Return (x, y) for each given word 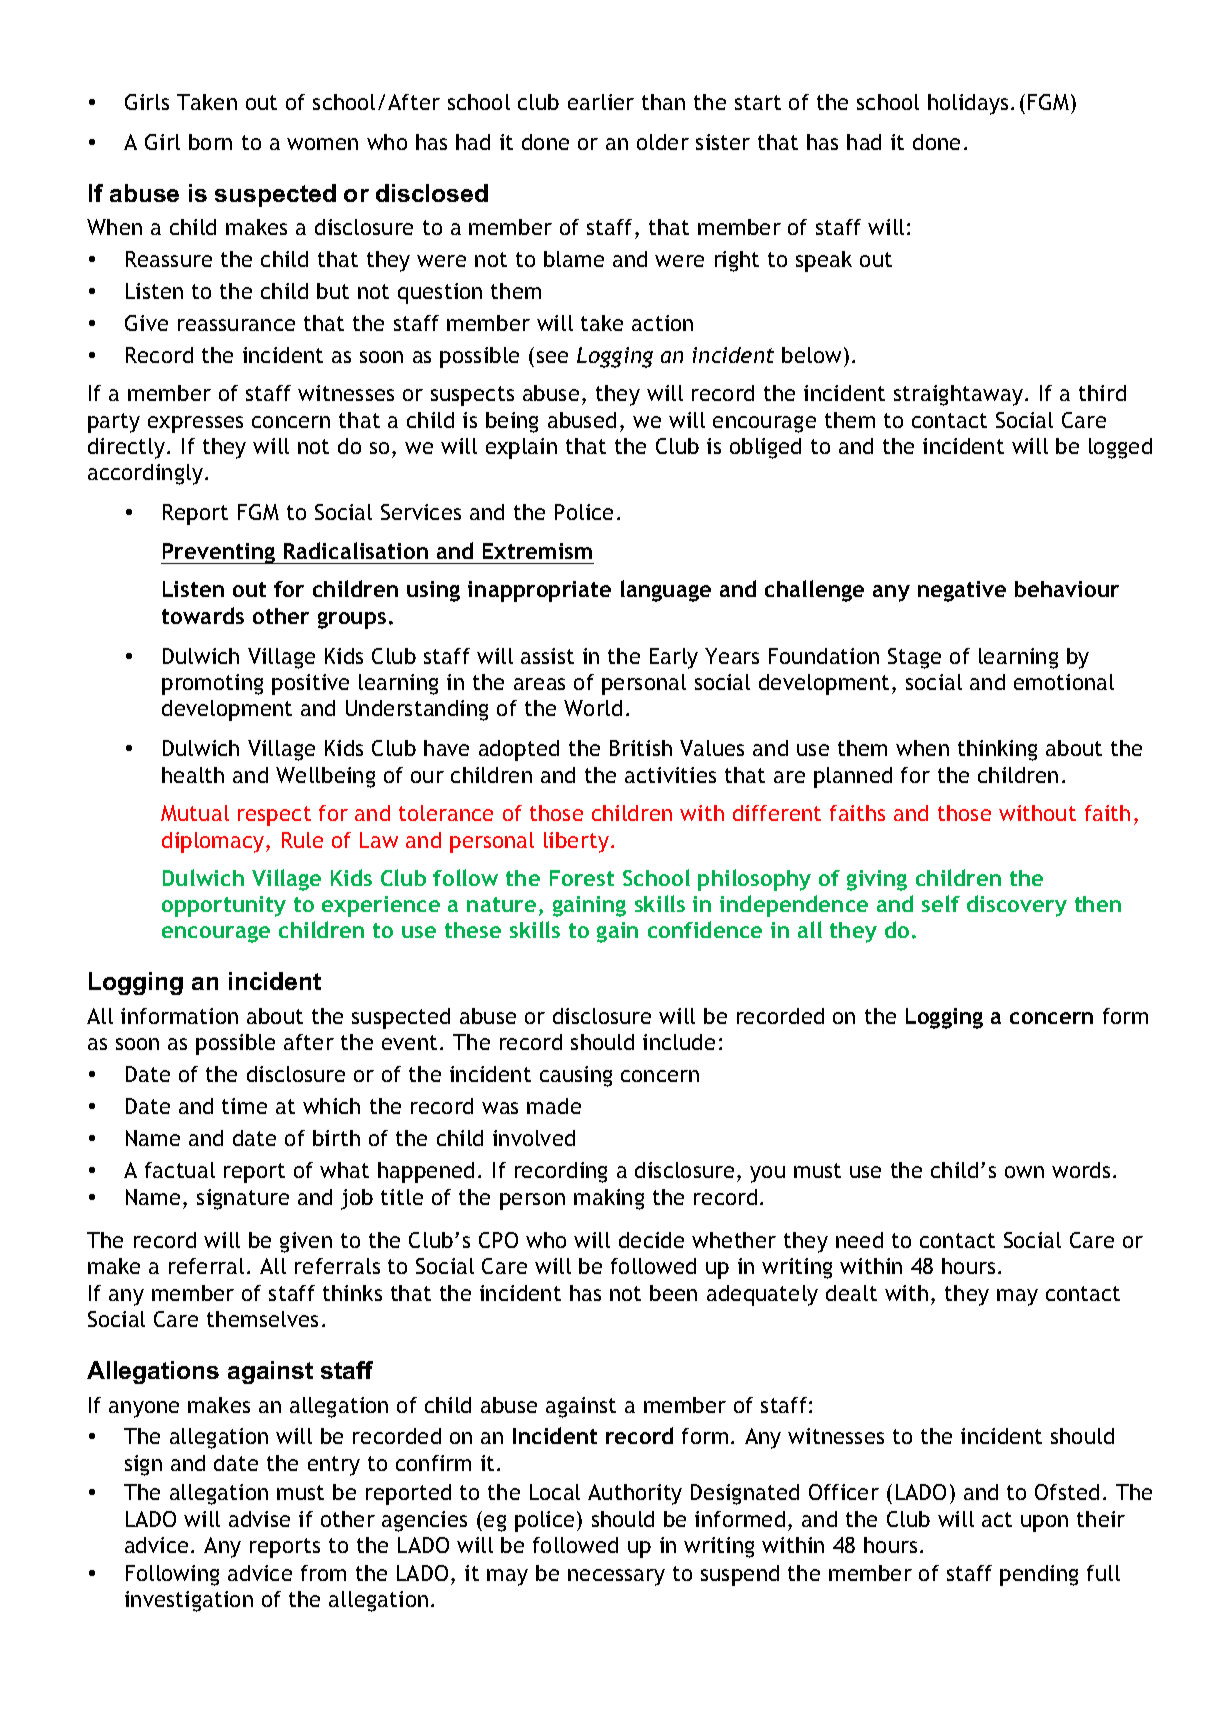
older (663, 142)
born (210, 142)
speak (824, 261)
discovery (1017, 906)
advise (259, 1519)
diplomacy (214, 842)
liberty (576, 842)
